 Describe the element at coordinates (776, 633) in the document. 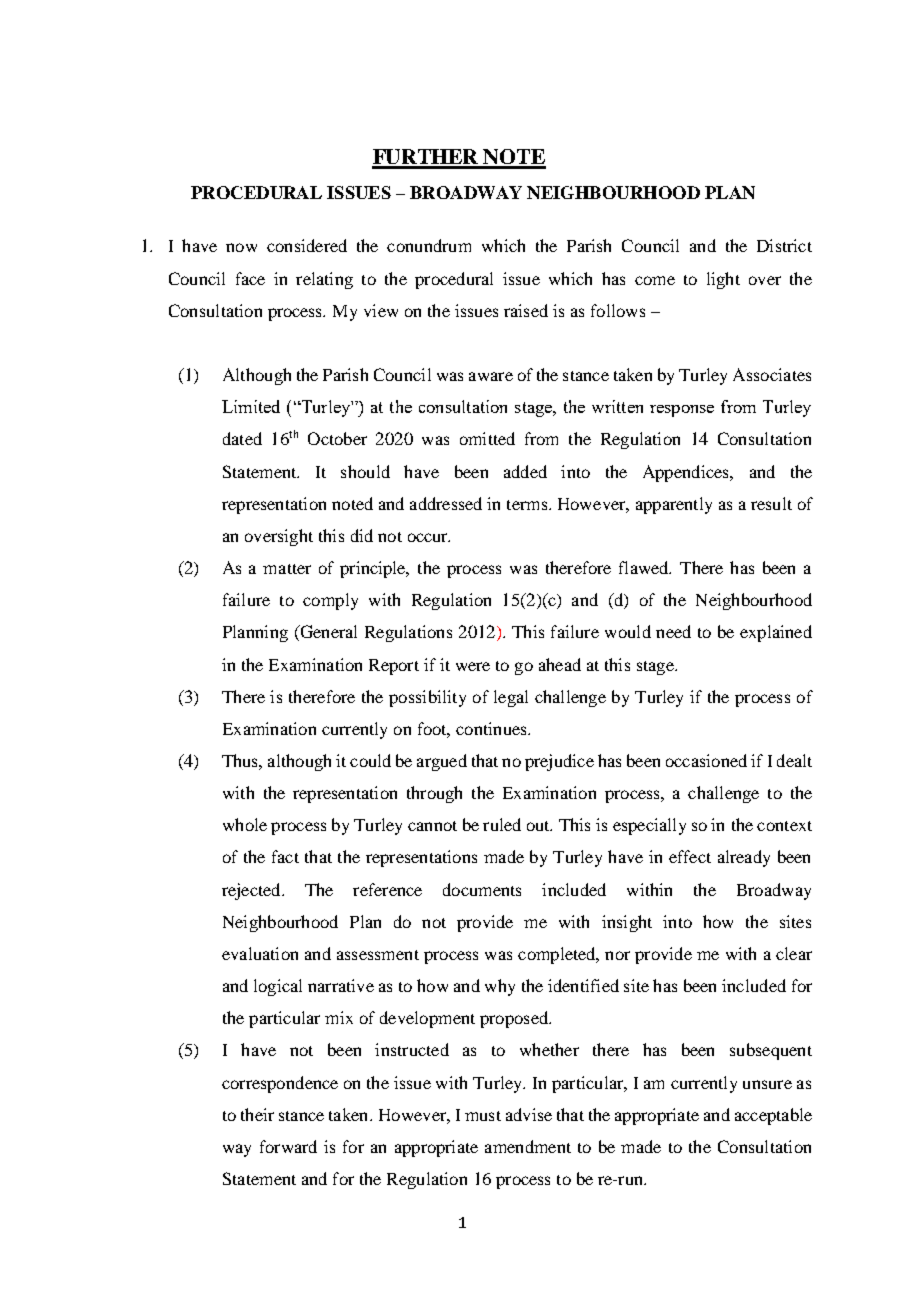

I see `explained` at that location.
